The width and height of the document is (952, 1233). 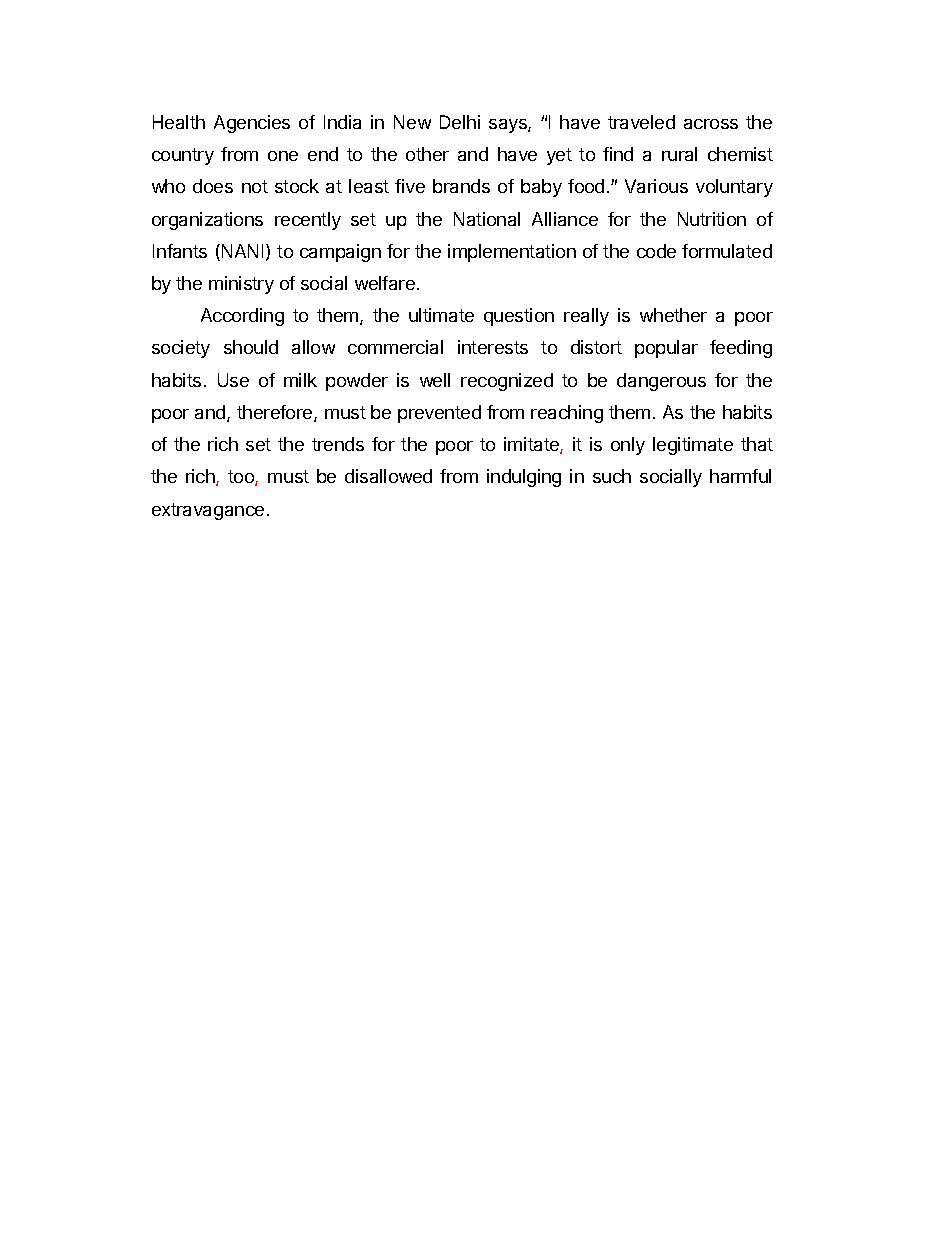 What do you see at coordinates (252, 124) in the document?
I see `Agencies` at bounding box center [252, 124].
